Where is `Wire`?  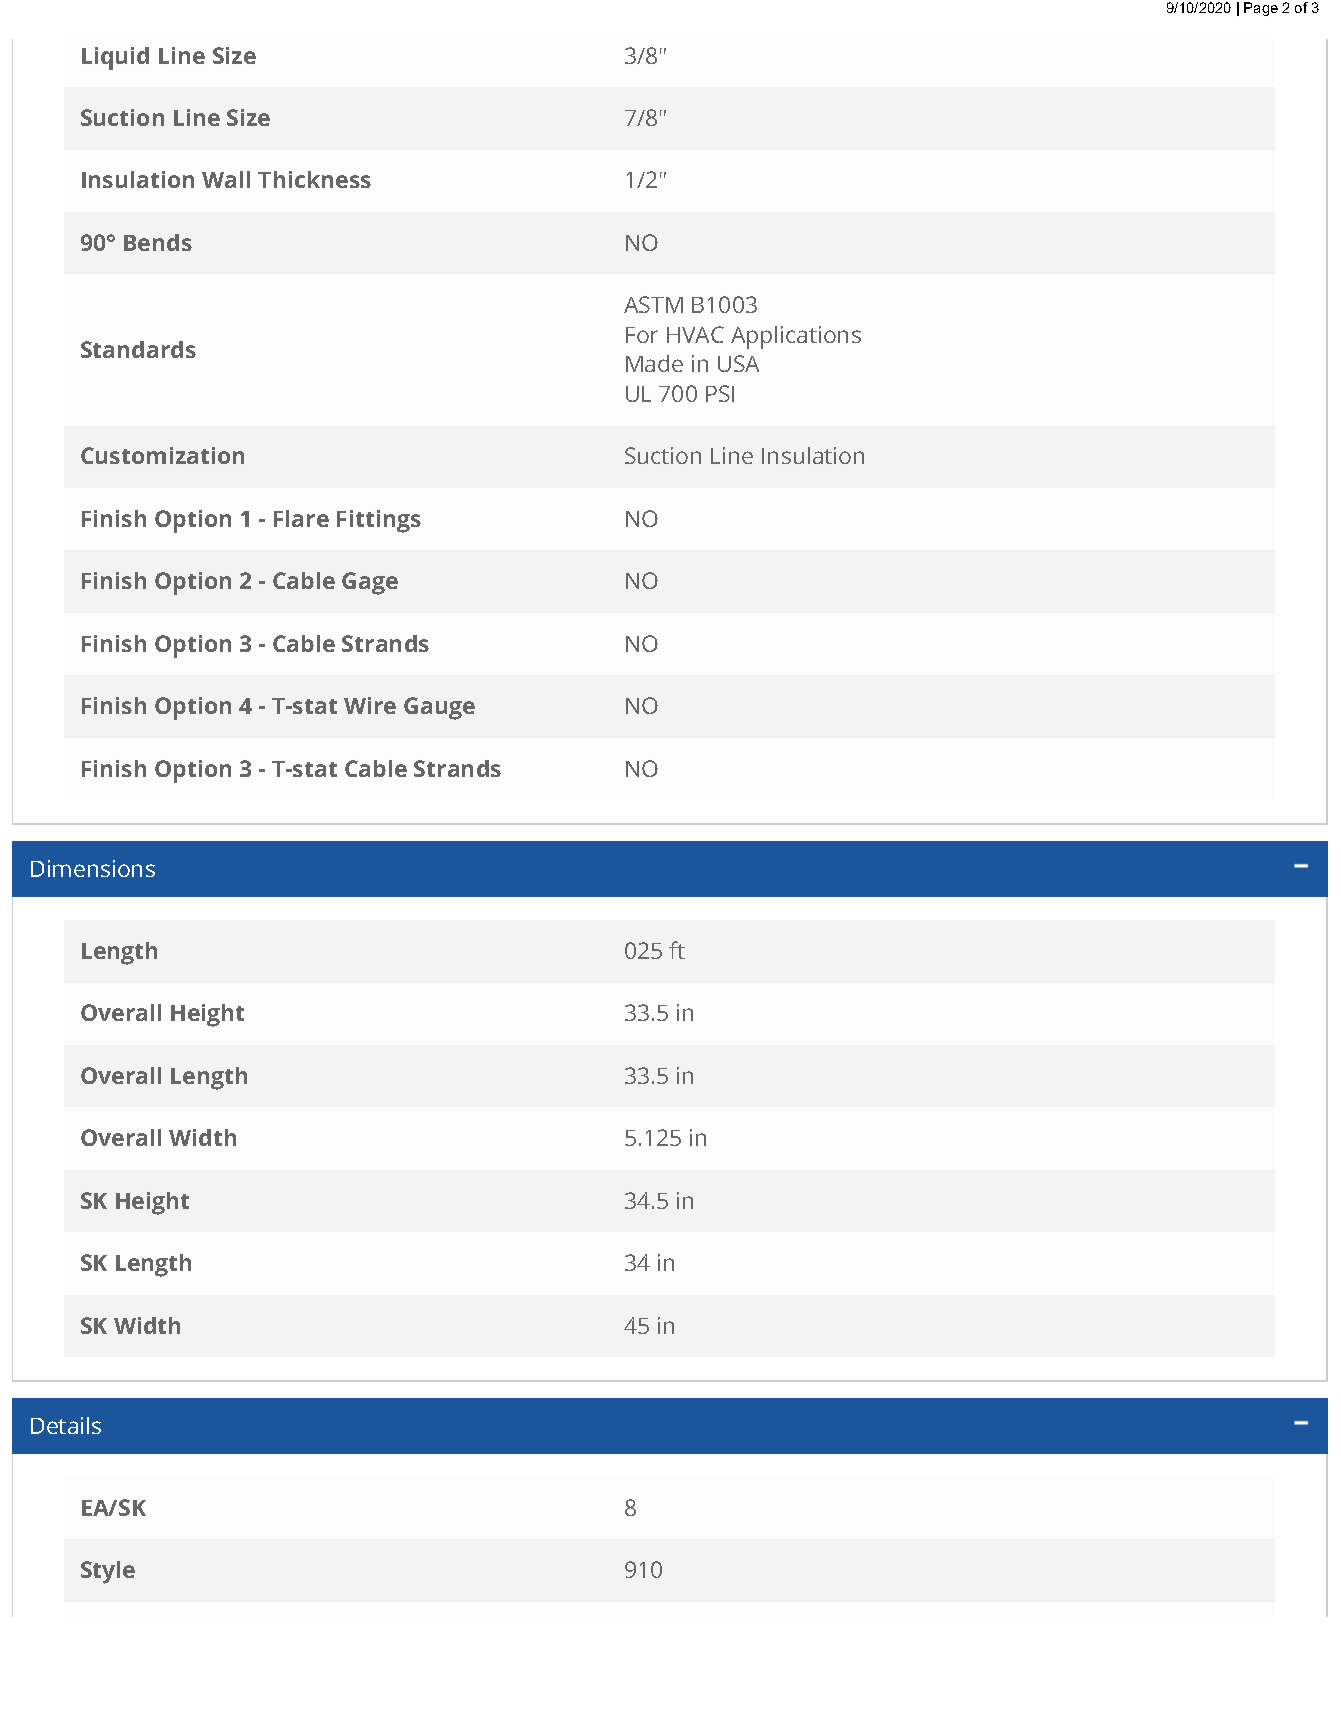
Wire is located at coordinates (370, 705).
